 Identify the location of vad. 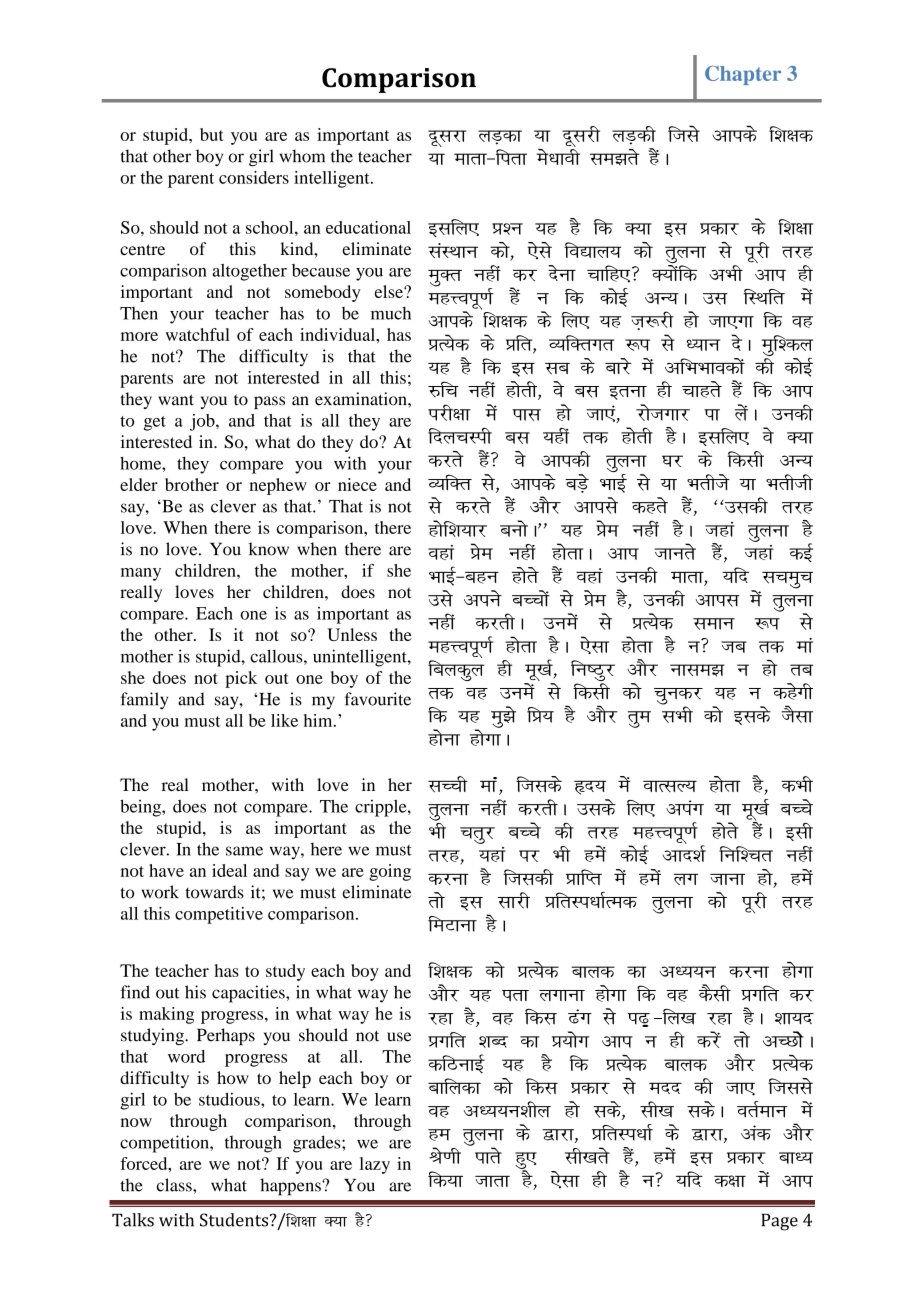
(756, 1133).
